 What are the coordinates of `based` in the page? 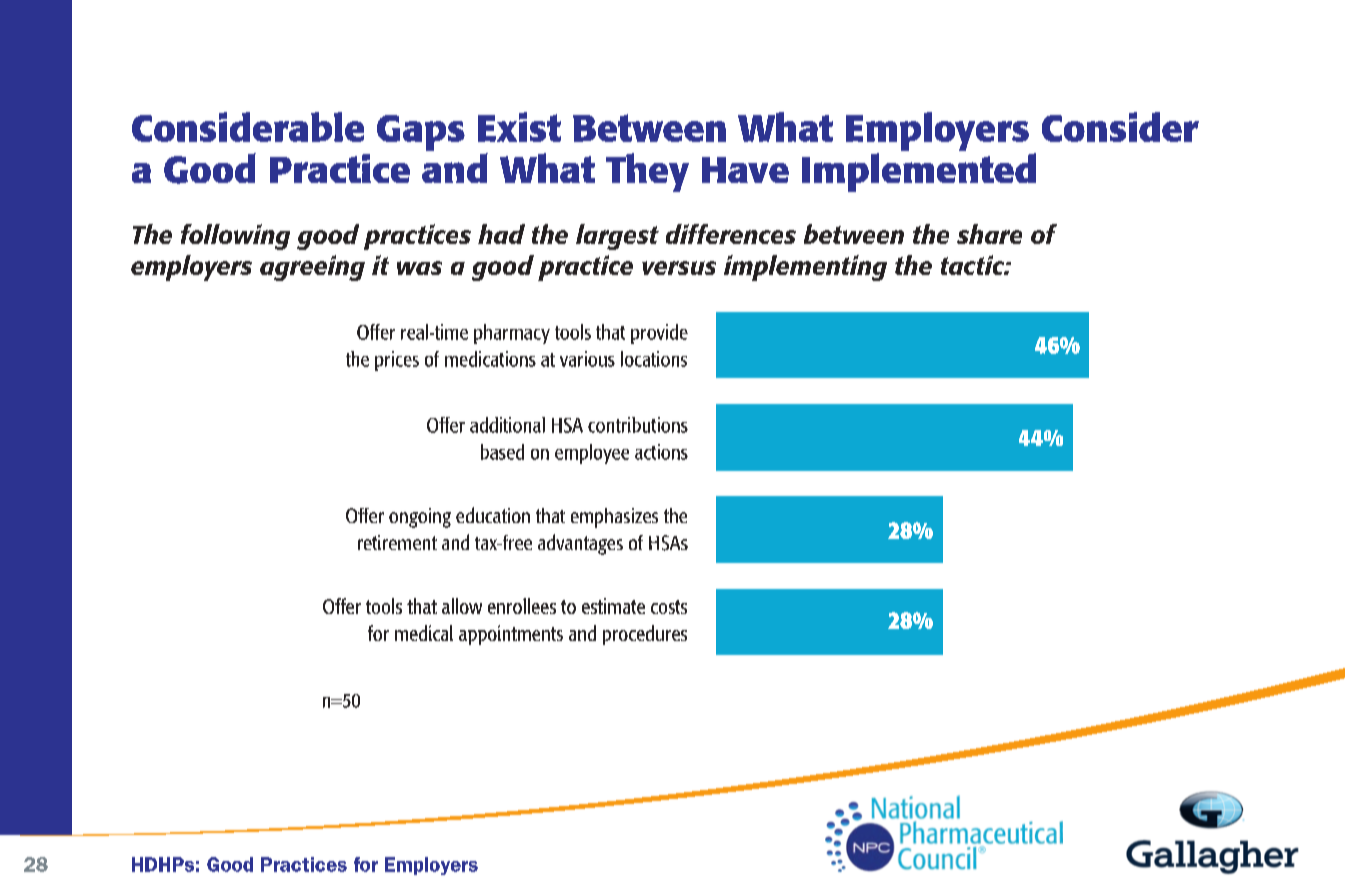 It's located at (502, 452).
